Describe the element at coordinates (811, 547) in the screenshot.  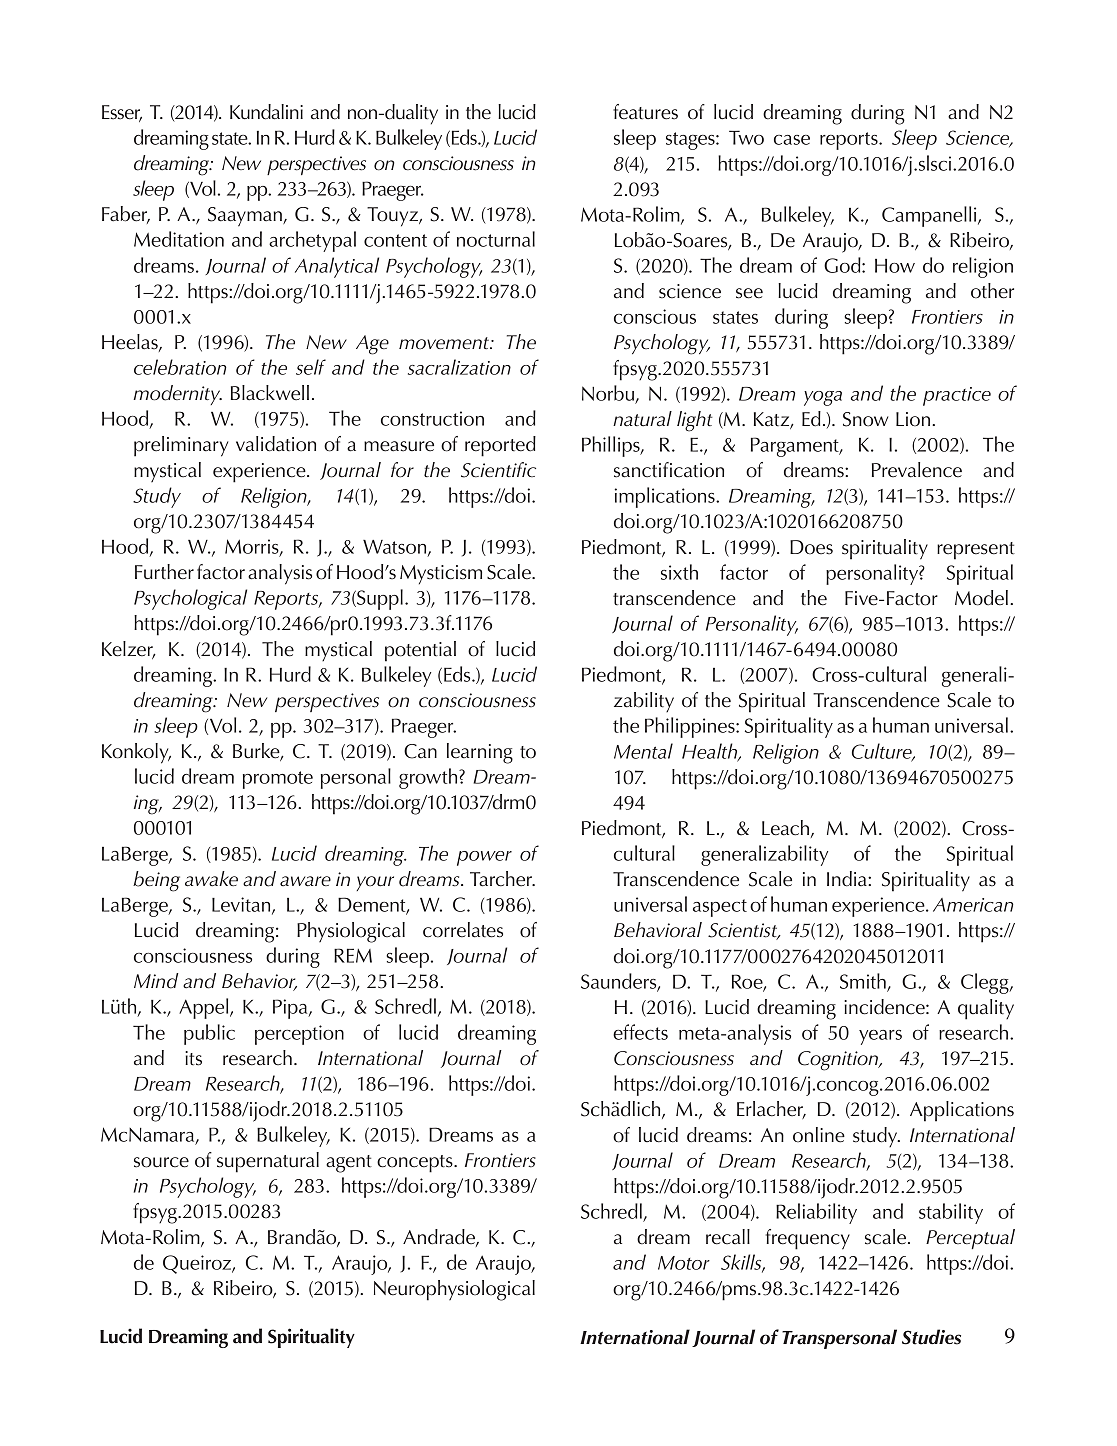
I see `Does` at that location.
